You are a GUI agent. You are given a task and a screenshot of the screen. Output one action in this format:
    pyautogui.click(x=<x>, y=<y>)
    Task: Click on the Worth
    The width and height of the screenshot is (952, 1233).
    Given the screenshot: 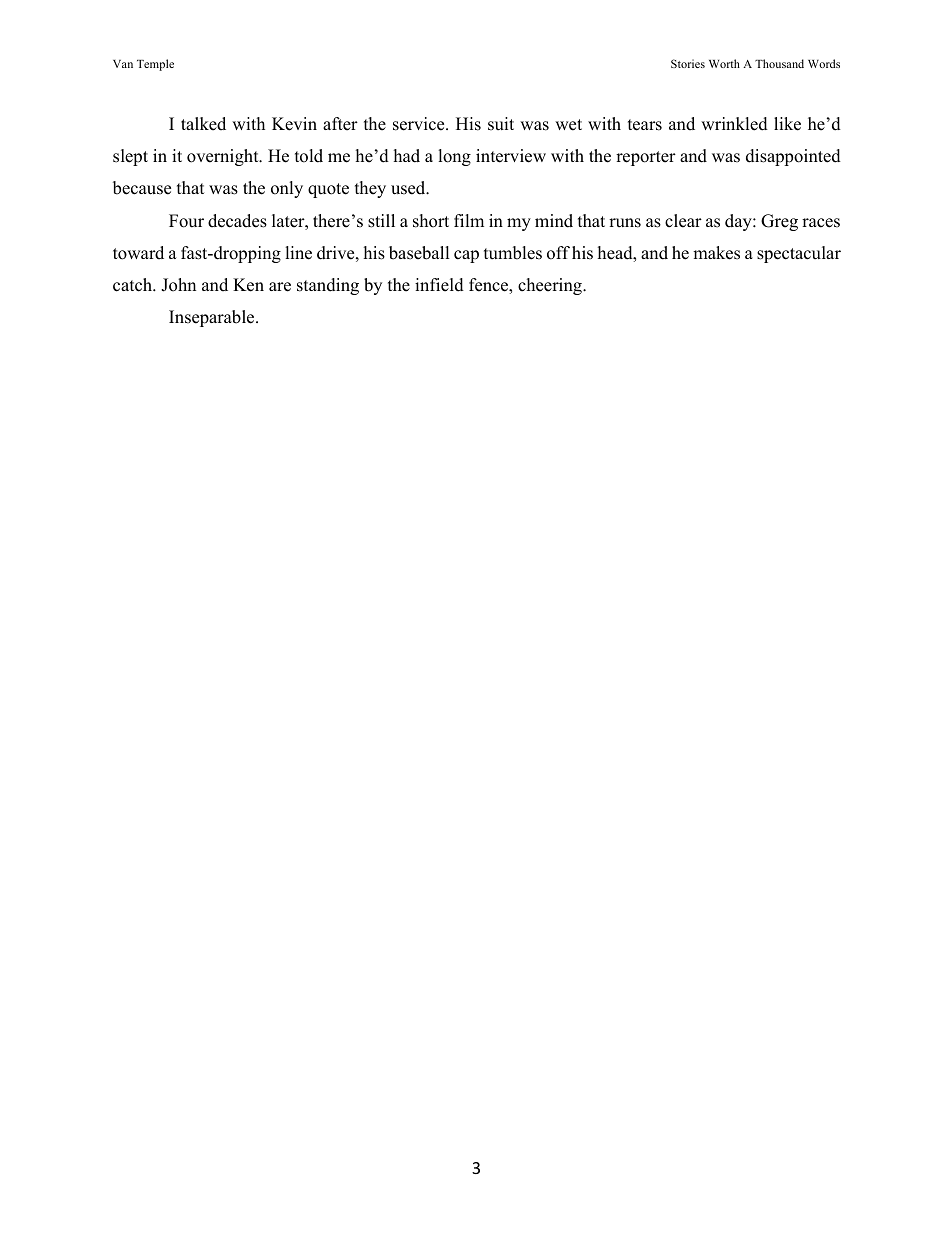 What is the action you would take?
    pyautogui.click(x=724, y=63)
